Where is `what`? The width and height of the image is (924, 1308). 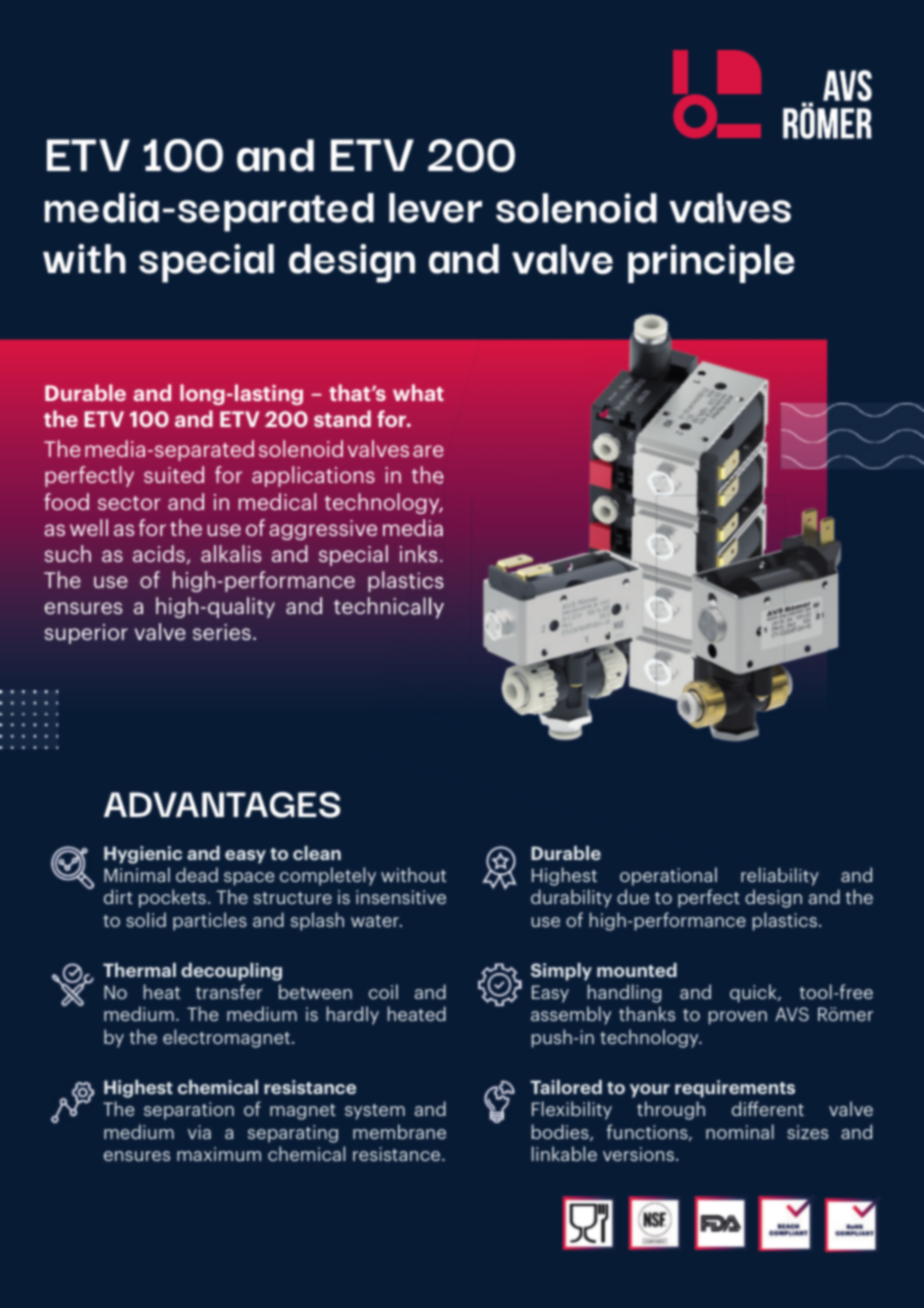
what is located at coordinates (418, 392).
